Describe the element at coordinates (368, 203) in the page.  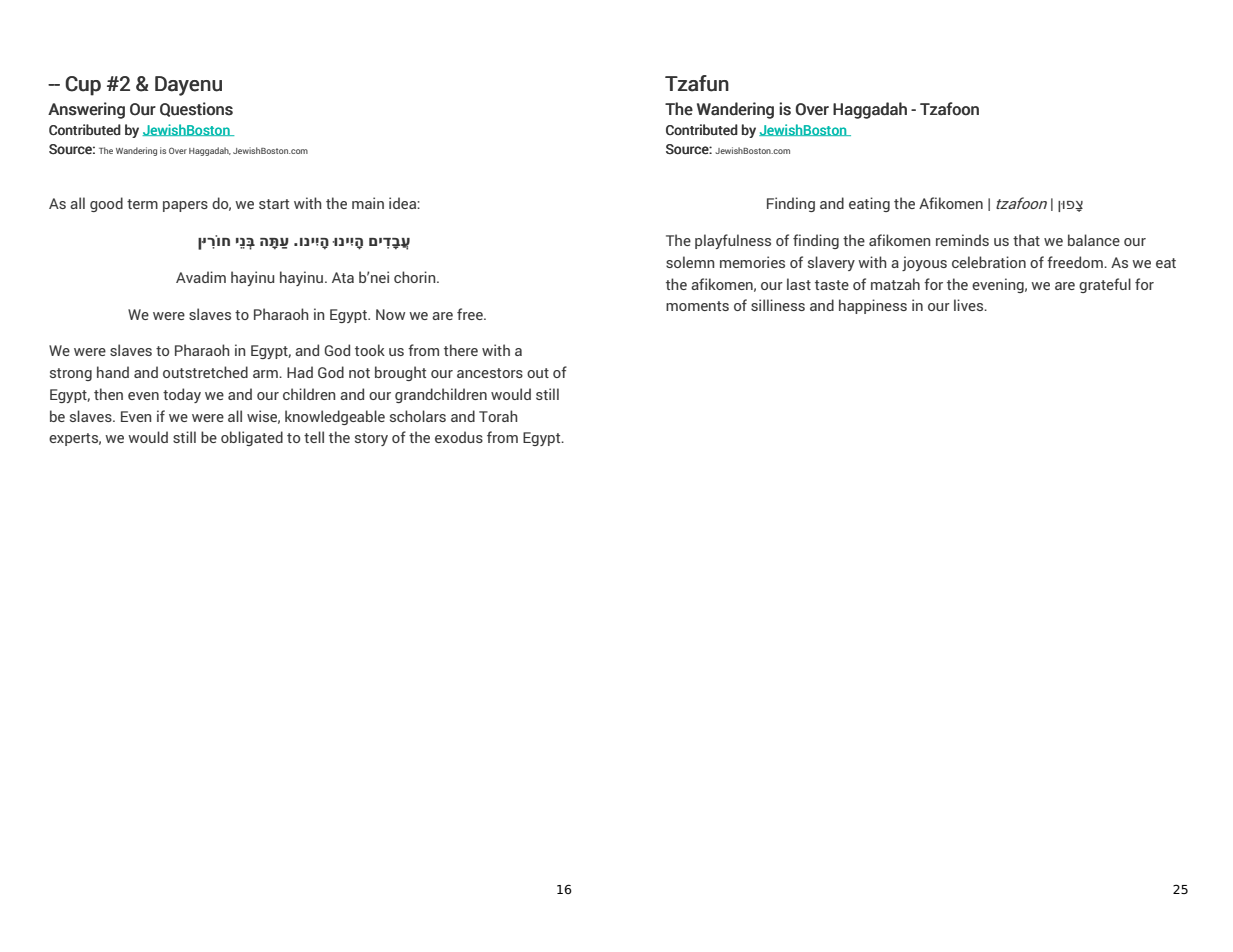
I see `main` at that location.
